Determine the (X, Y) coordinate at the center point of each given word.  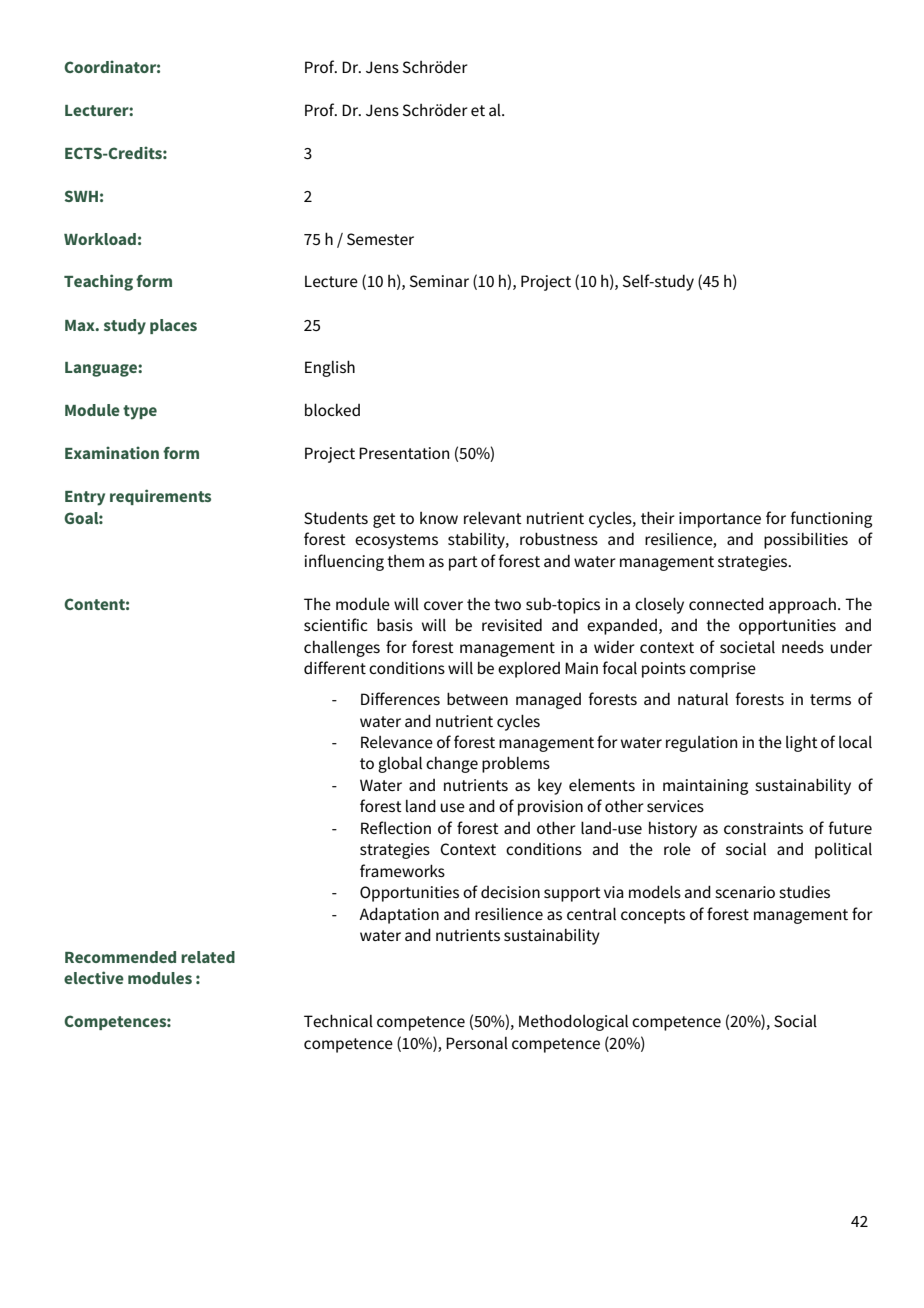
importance (720, 520)
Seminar (439, 281)
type (140, 412)
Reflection (396, 827)
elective (94, 977)
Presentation (404, 453)
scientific (335, 624)
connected (726, 603)
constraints (763, 828)
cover (443, 605)
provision (550, 808)
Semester (380, 239)
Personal (477, 1043)
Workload (100, 239)
